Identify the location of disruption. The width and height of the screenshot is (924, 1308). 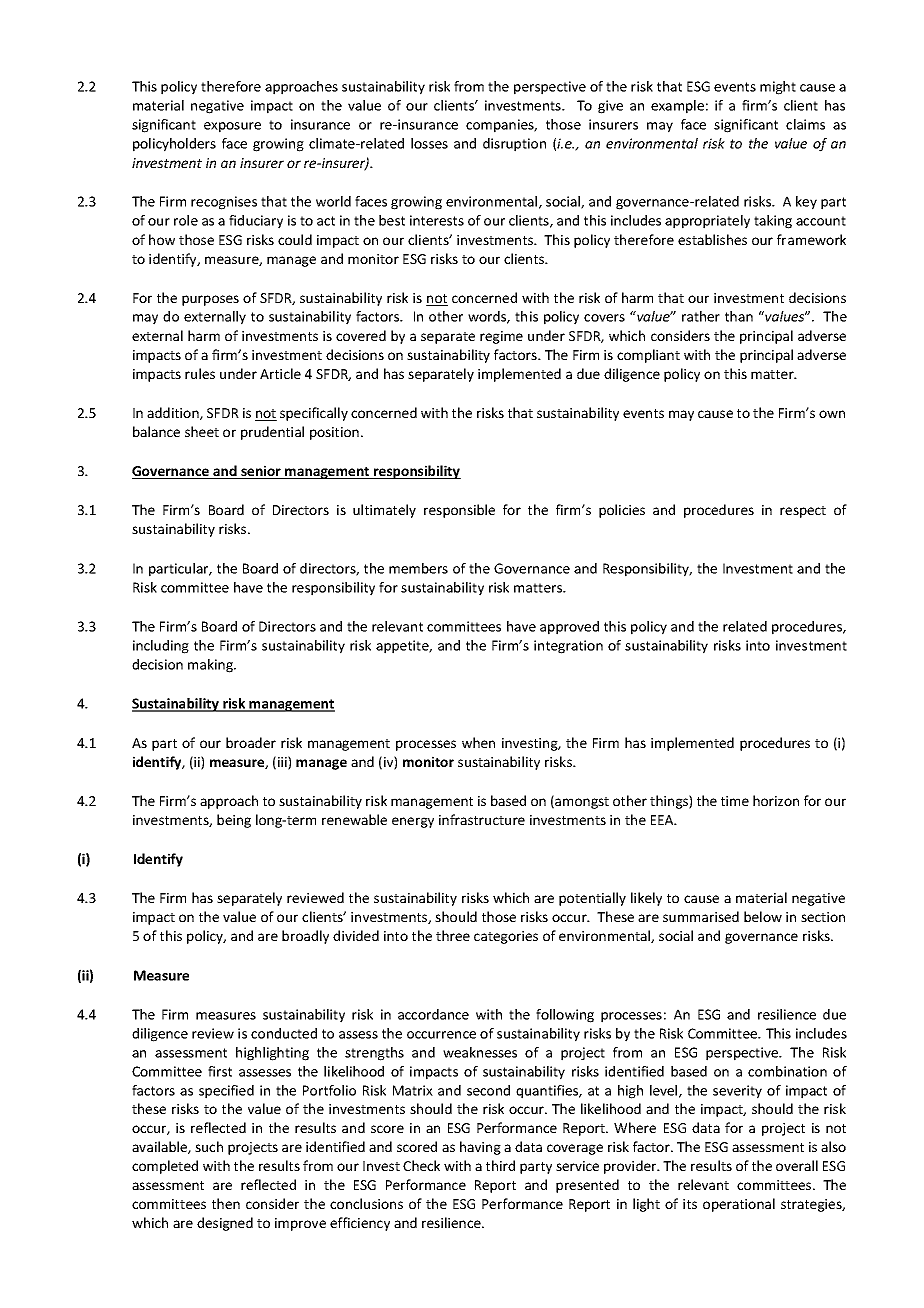
(514, 145).
